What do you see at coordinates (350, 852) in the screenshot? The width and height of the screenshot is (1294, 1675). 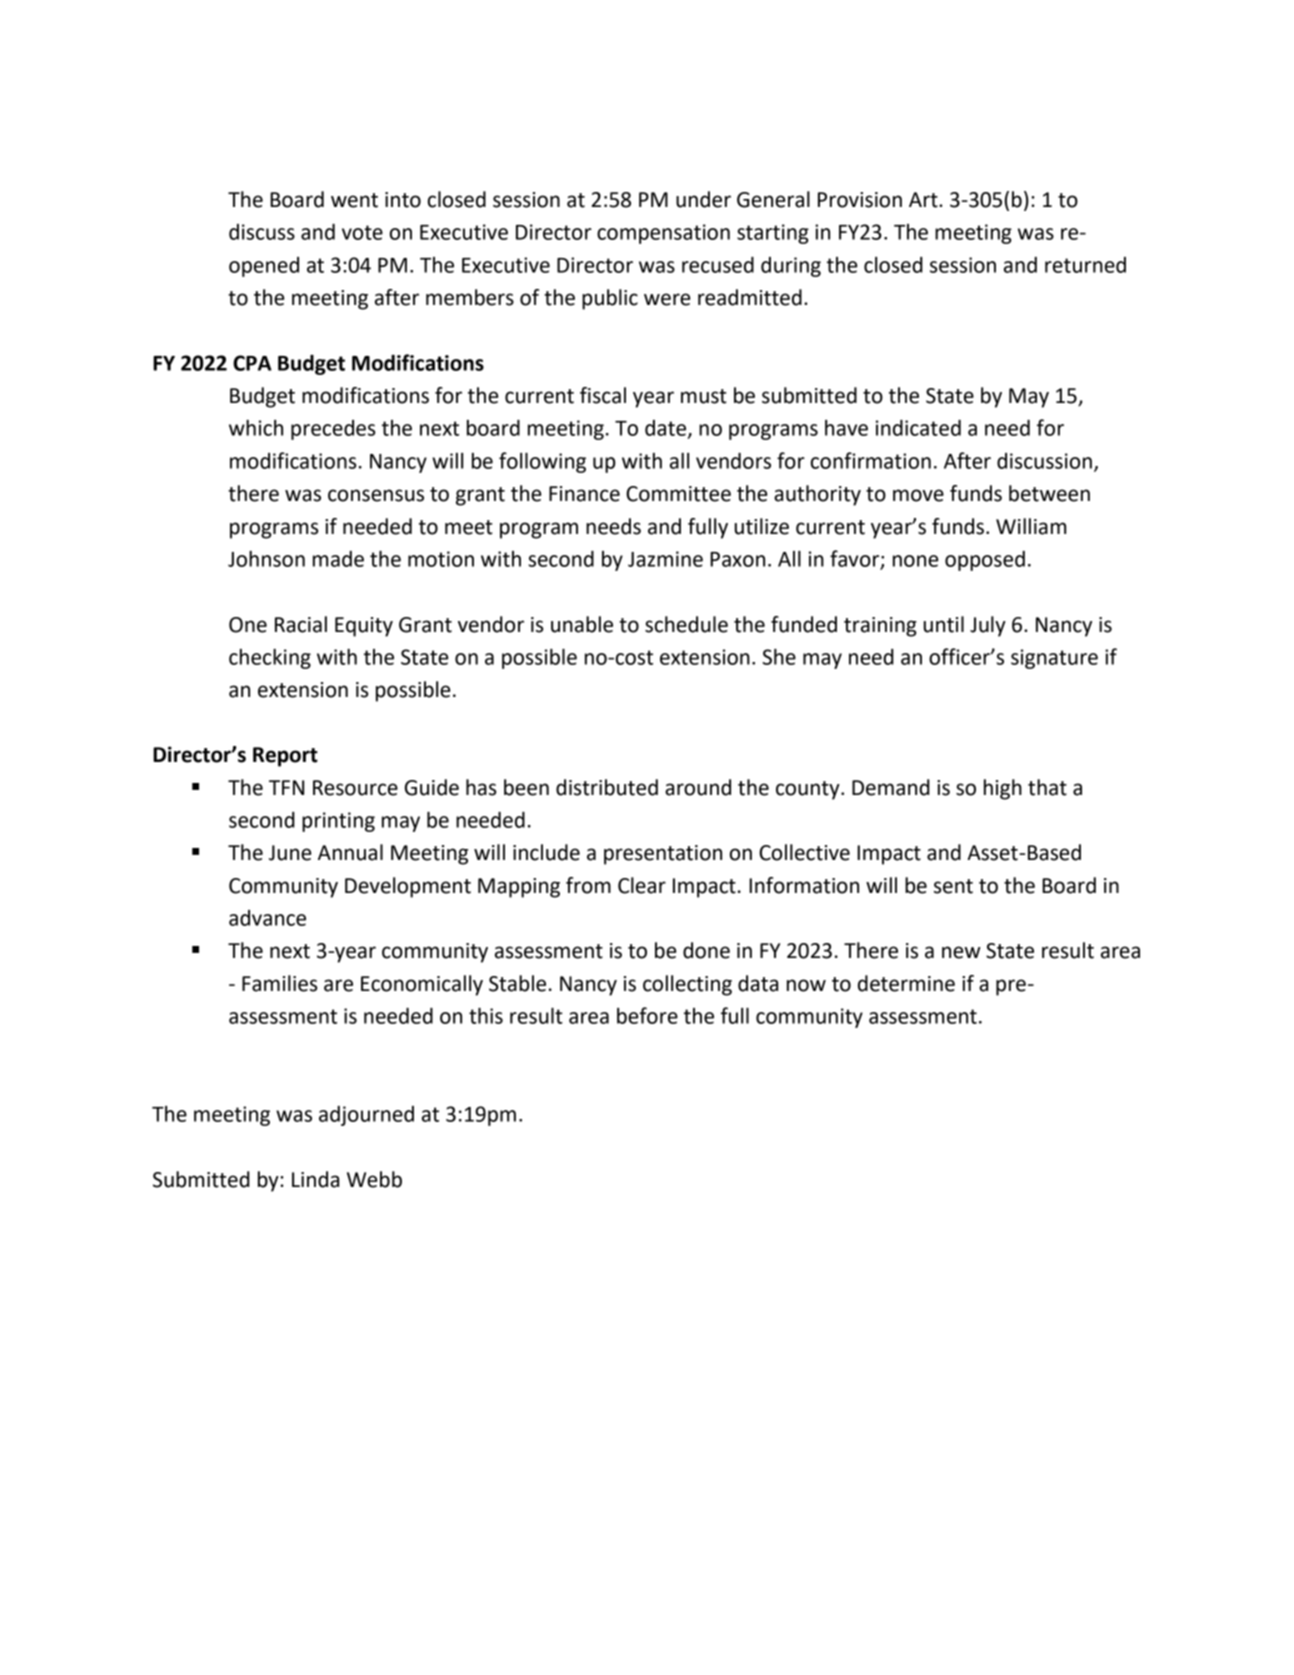 I see `Annual` at bounding box center [350, 852].
